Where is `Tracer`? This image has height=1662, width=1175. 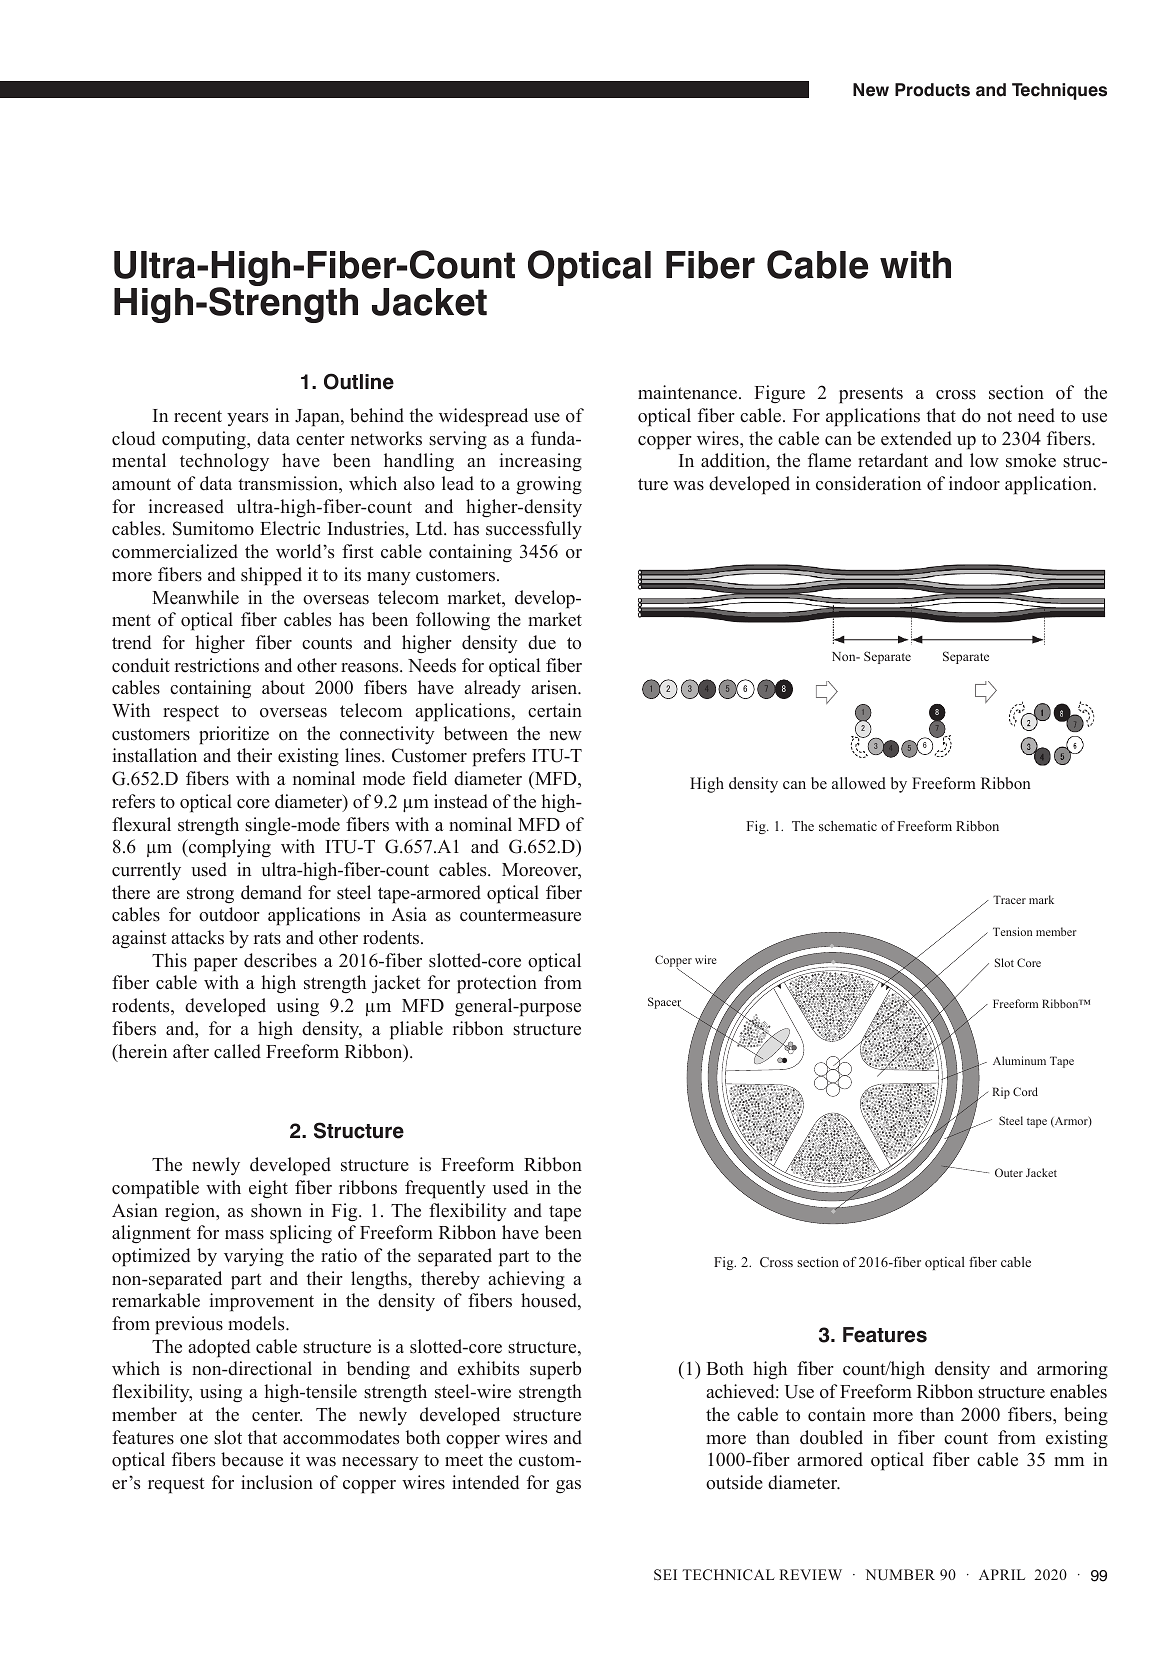
Tracer is located at coordinates (1009, 899).
